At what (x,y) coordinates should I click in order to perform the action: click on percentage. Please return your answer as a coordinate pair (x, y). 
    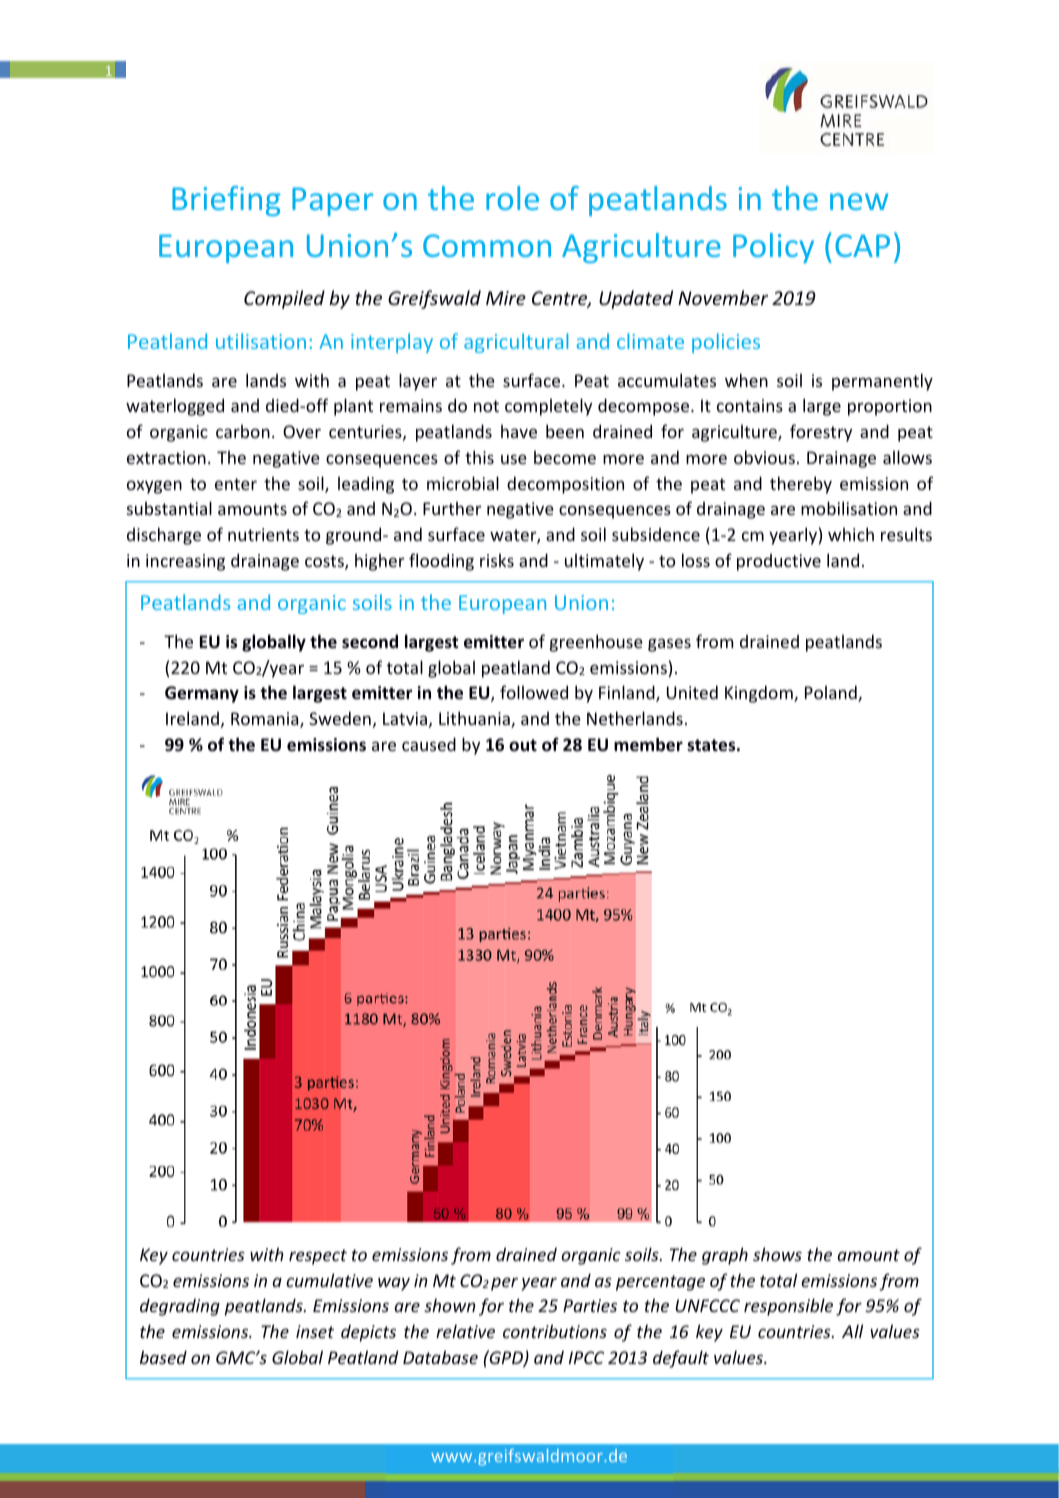
    Looking at the image, I should click on (660, 1283).
